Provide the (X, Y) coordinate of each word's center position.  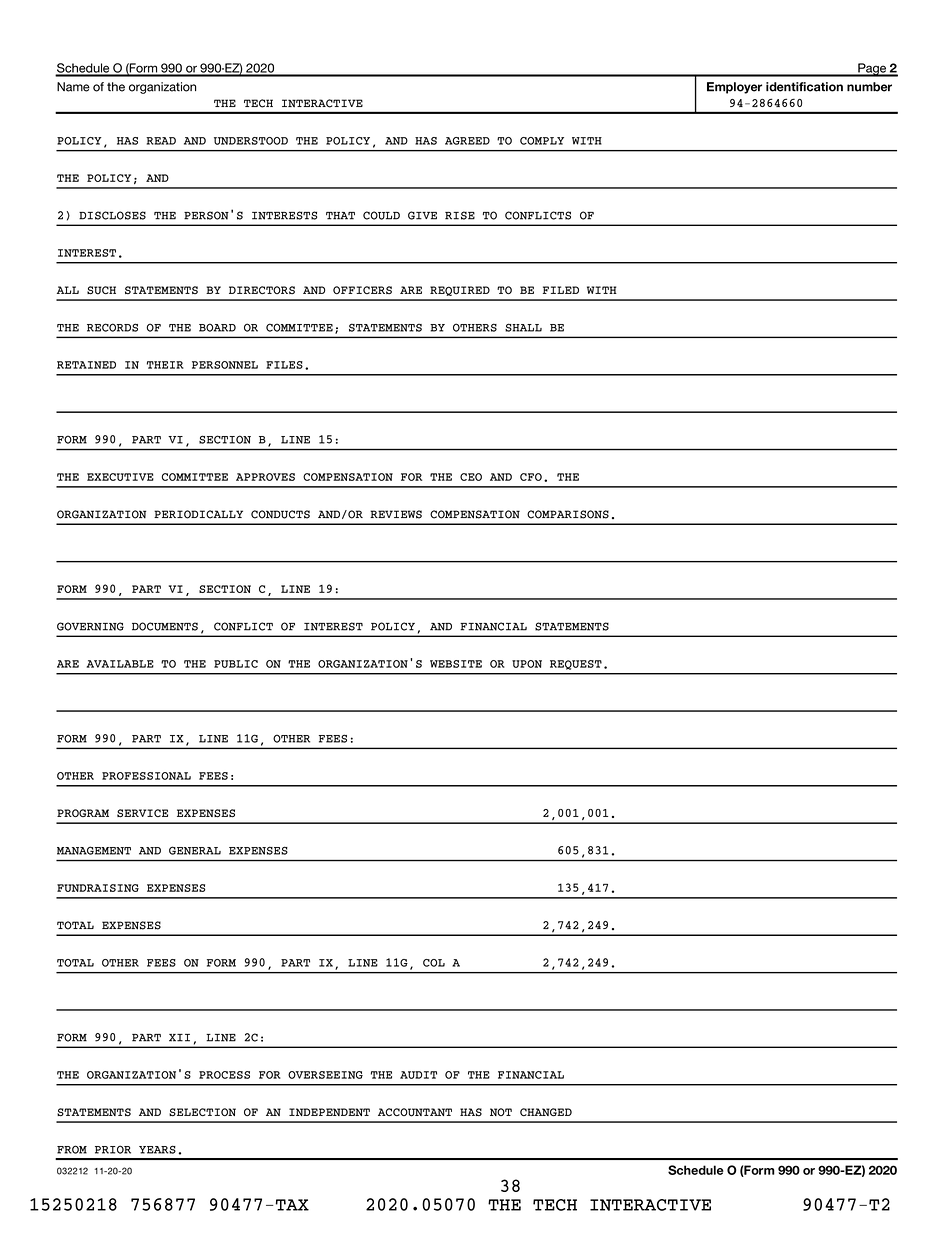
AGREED (467, 141)
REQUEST (576, 665)
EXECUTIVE (120, 477)
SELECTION (202, 1112)
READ (161, 141)
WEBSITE (456, 664)
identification (804, 87)
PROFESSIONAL (146, 776)
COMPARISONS (568, 514)
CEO (471, 477)
